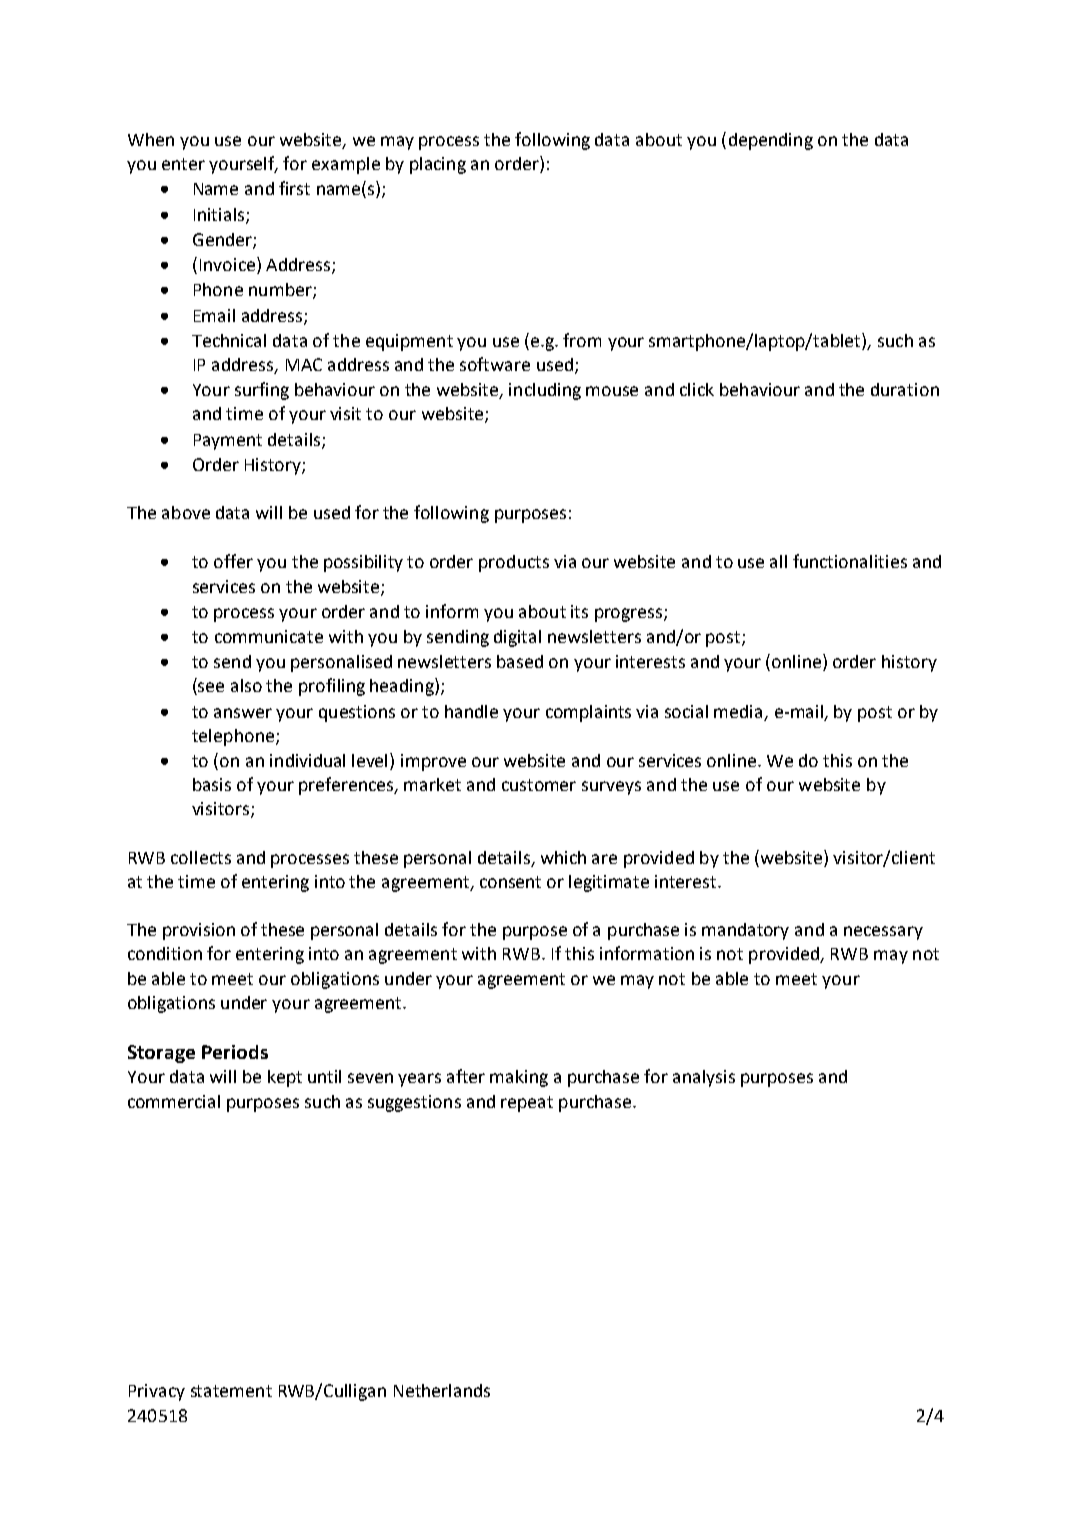 The width and height of the screenshot is (1071, 1515). I want to click on placing, so click(438, 165).
